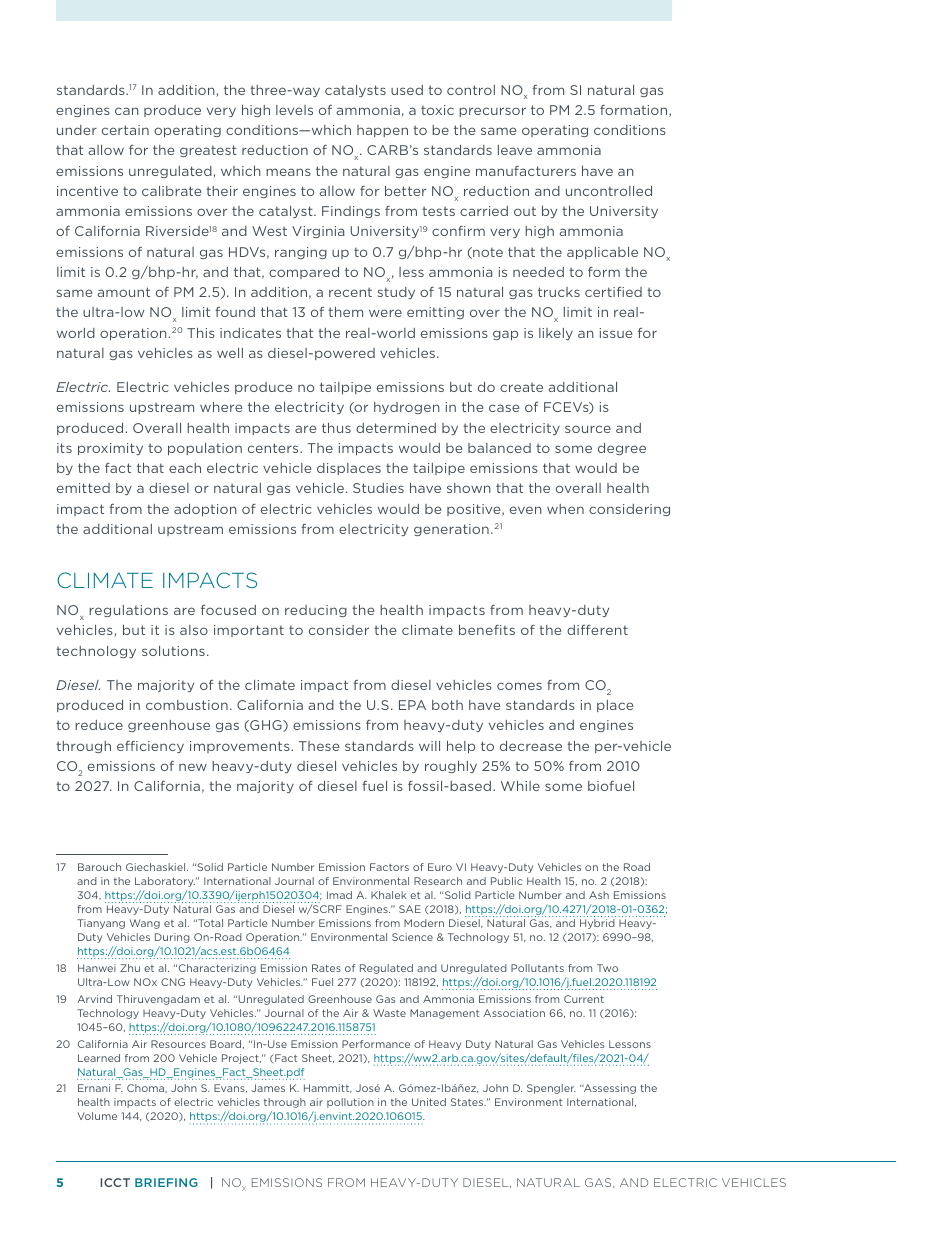 The height and width of the screenshot is (1233, 952). I want to click on different, so click(597, 630).
